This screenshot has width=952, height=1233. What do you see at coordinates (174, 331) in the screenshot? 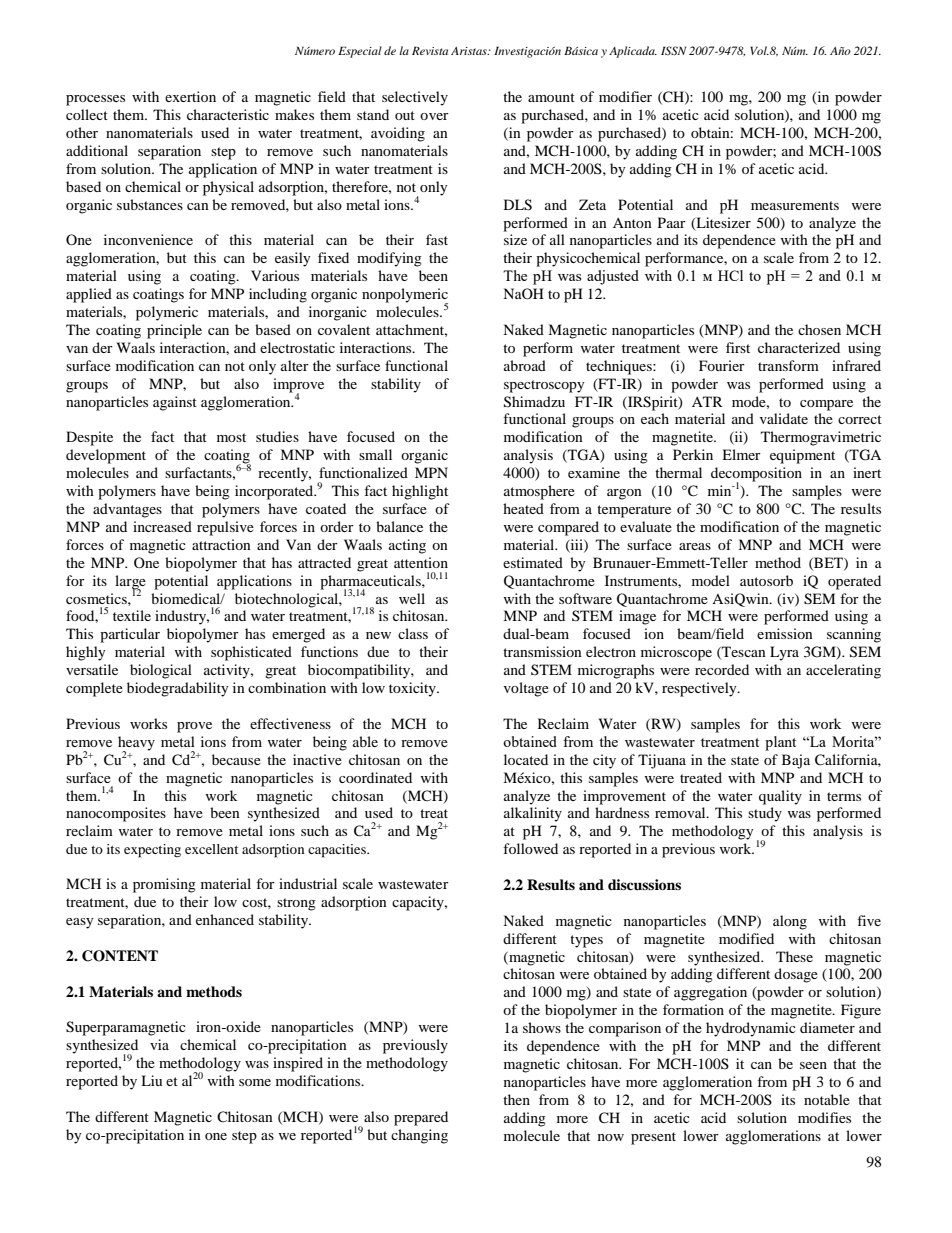
I see `principle` at bounding box center [174, 331].
